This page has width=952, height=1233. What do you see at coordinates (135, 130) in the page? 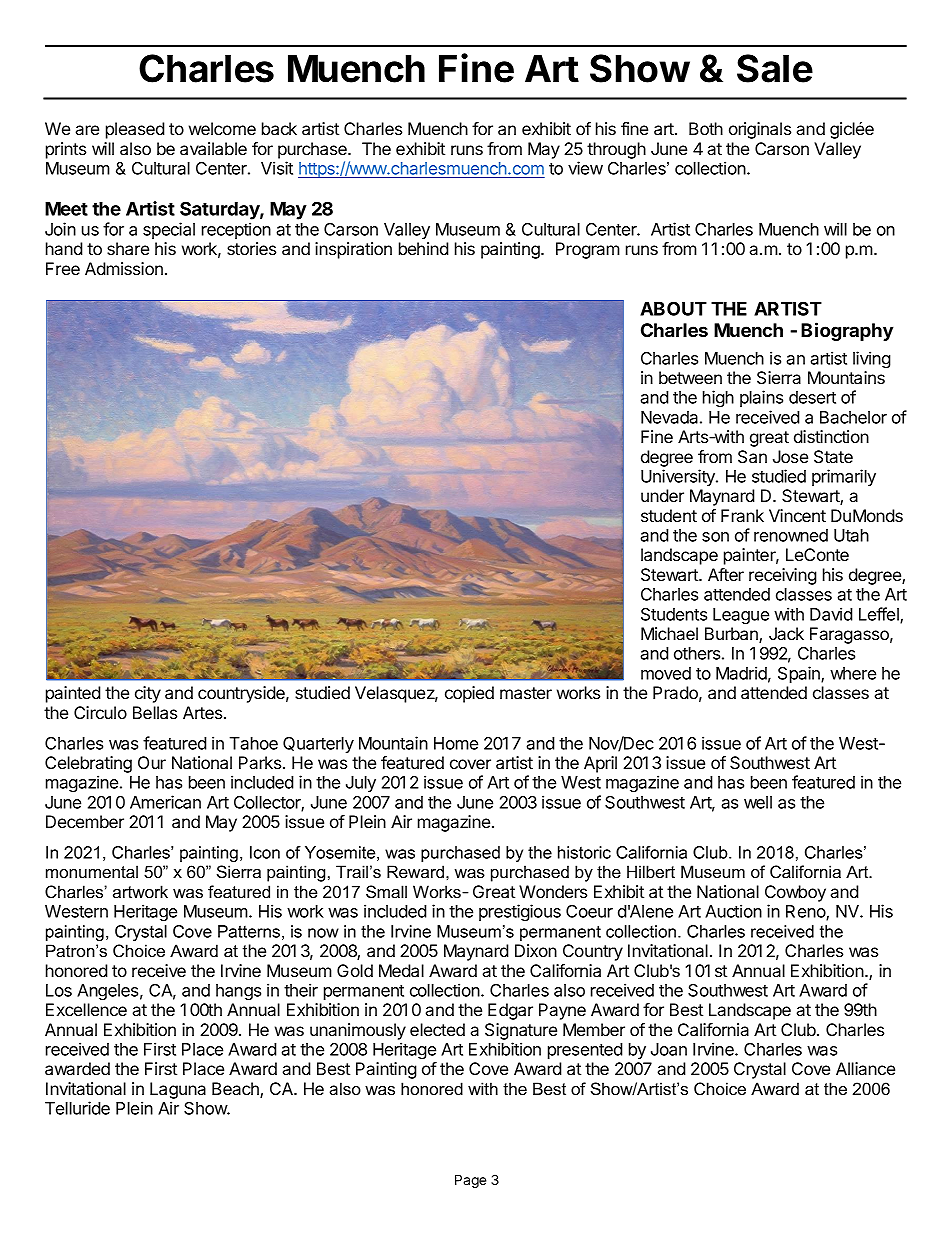
I see `pleased` at bounding box center [135, 130].
